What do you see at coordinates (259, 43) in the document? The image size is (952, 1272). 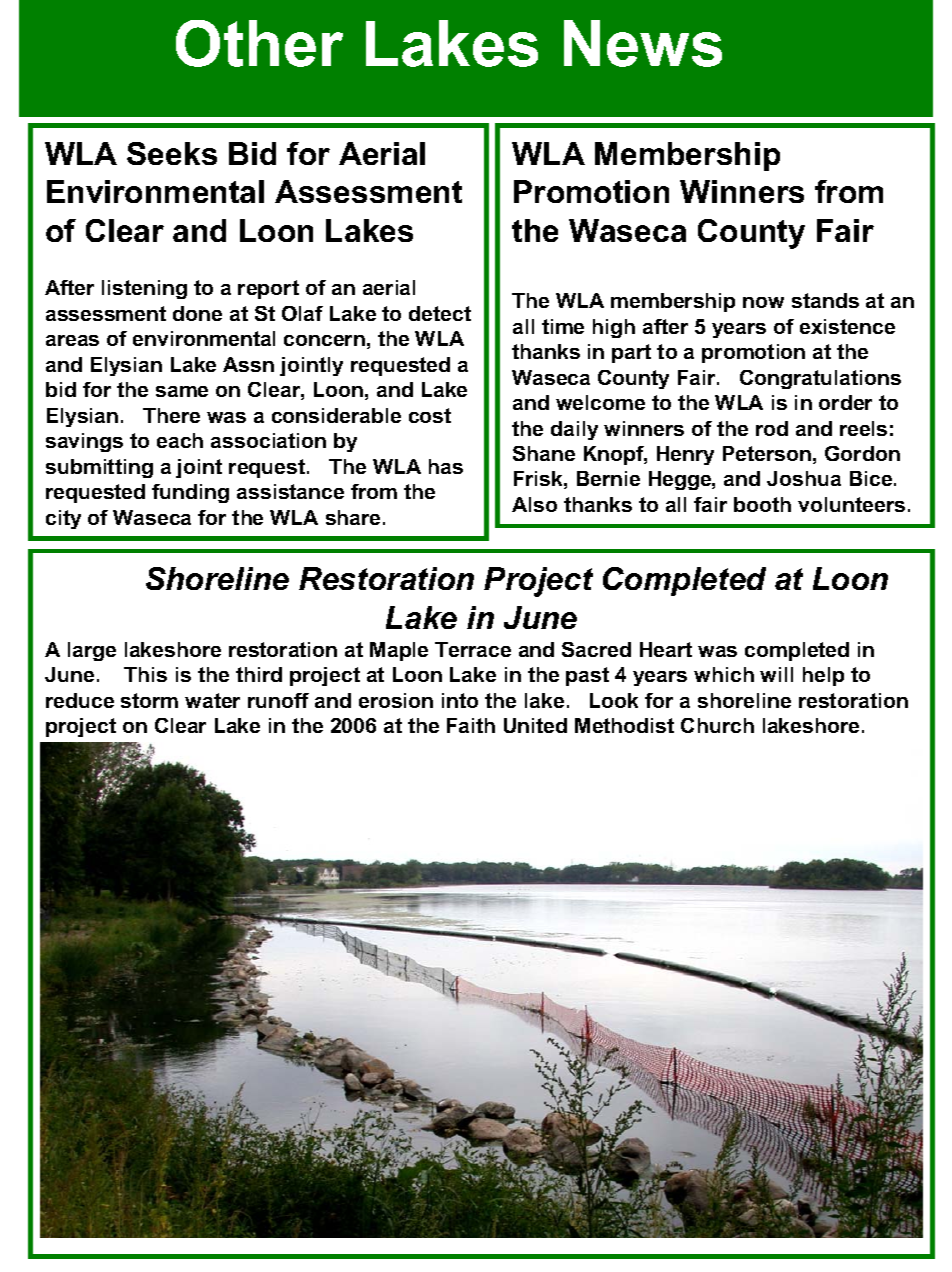 I see `Other` at bounding box center [259, 43].
